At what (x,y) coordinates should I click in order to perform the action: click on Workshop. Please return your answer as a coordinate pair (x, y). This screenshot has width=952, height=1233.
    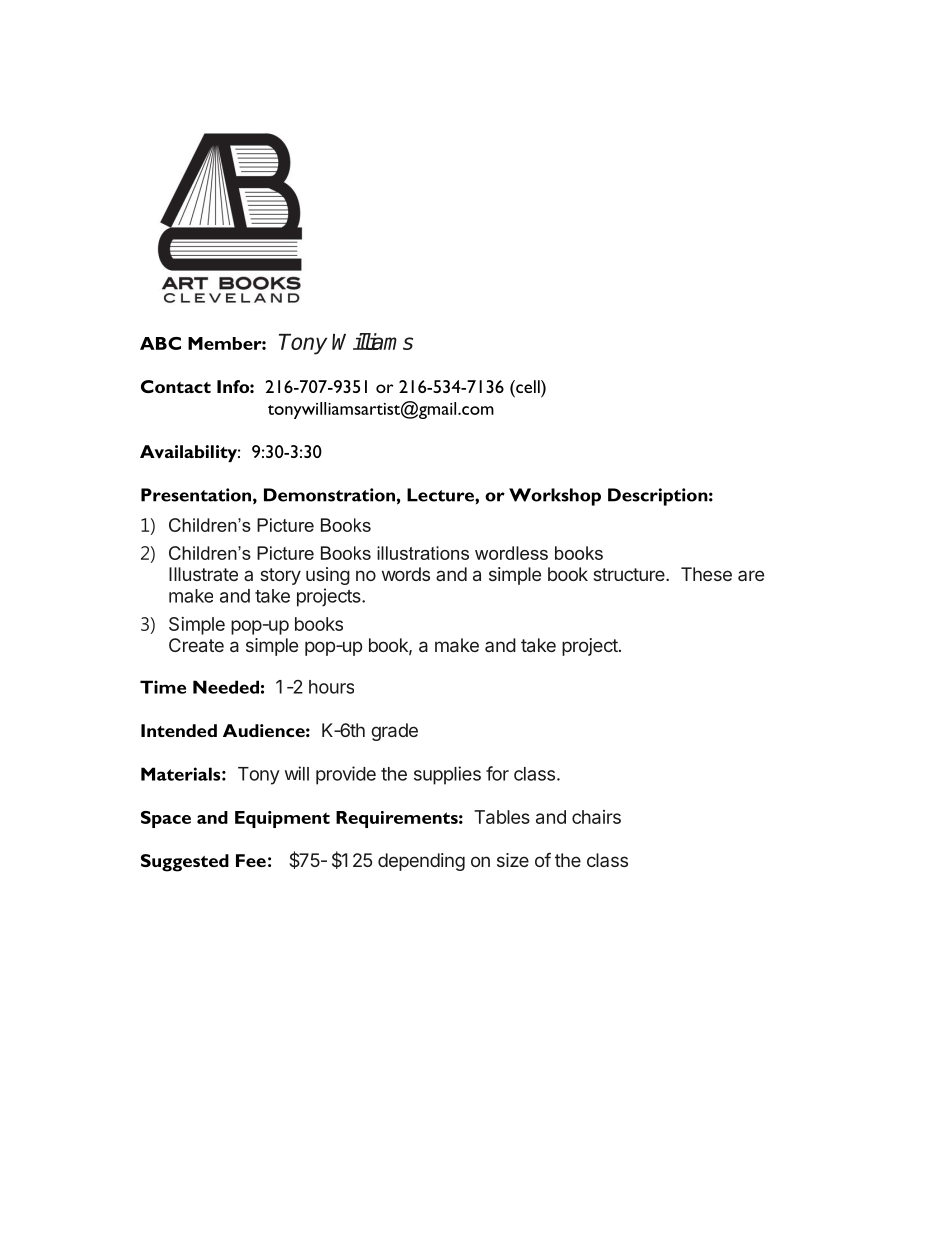
    Looking at the image, I should click on (555, 497).
